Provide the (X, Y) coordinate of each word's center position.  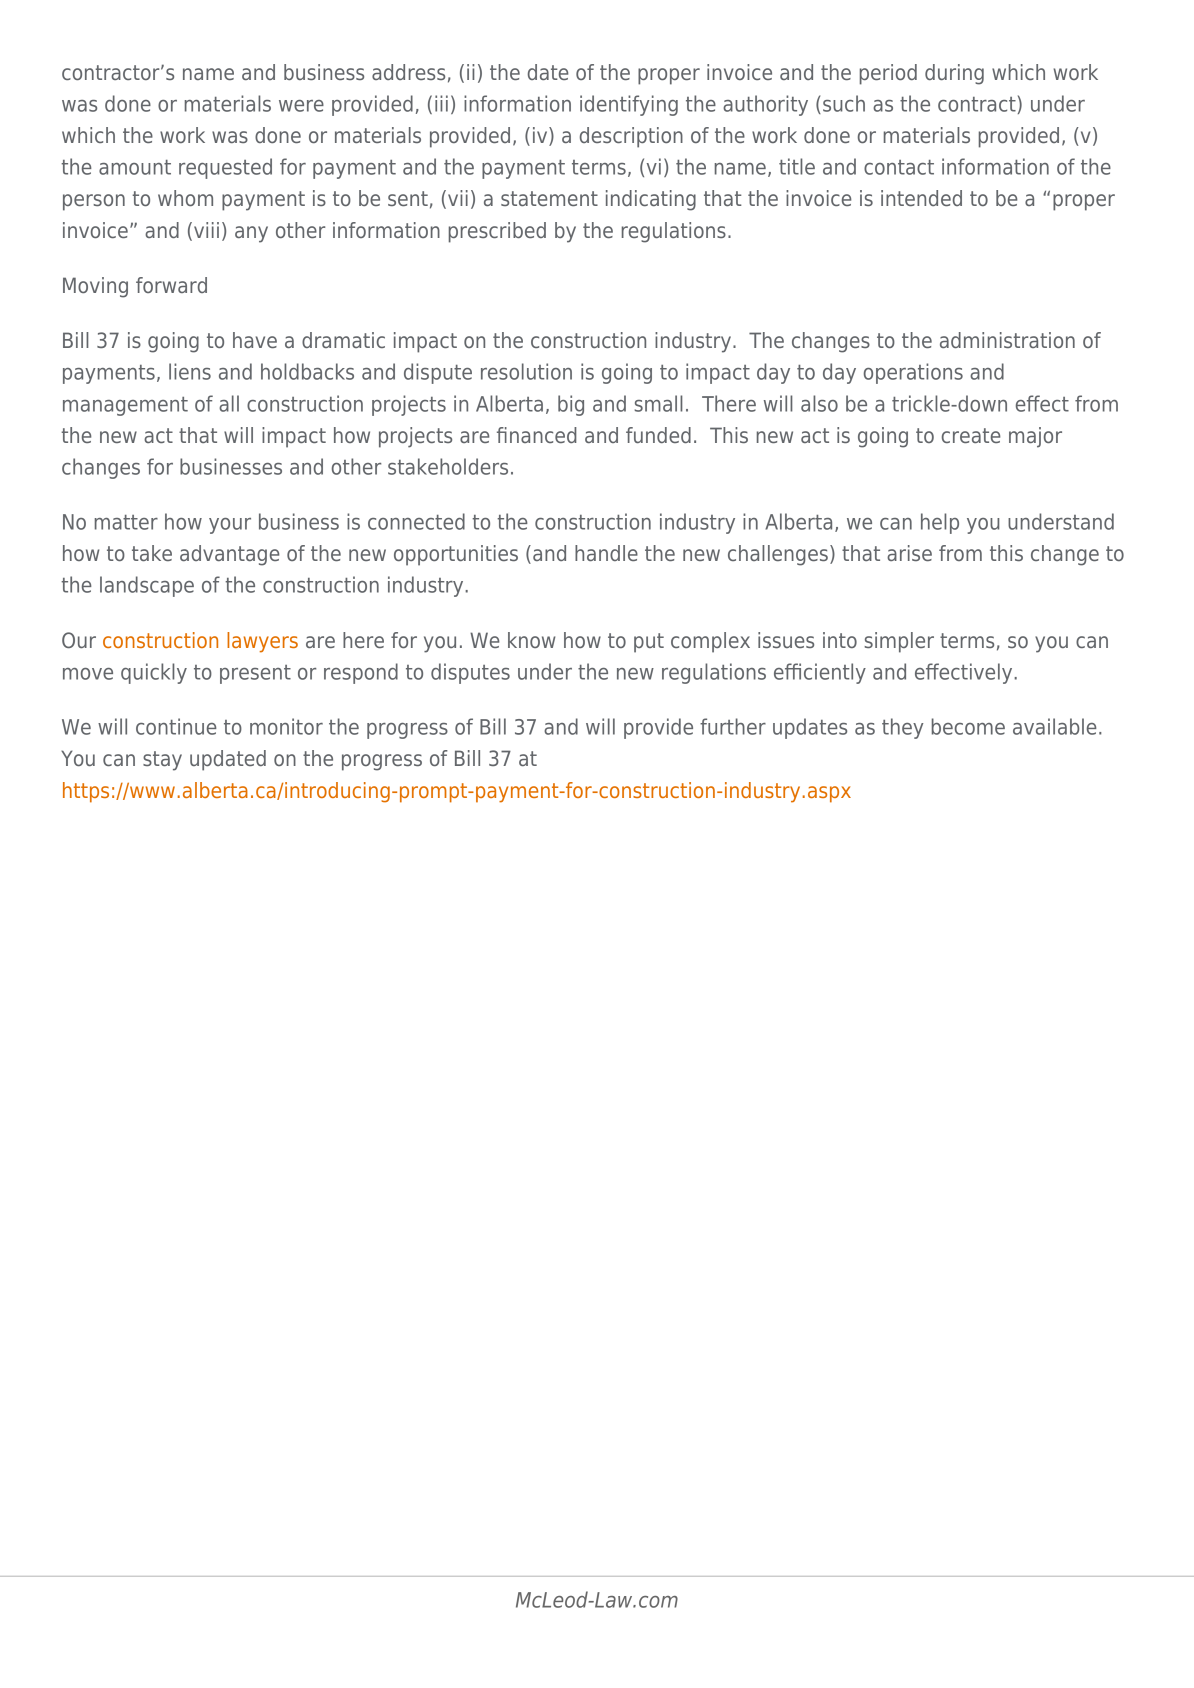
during (954, 74)
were (301, 106)
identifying (629, 105)
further (733, 726)
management (125, 406)
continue (176, 726)
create (971, 435)
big (571, 405)
